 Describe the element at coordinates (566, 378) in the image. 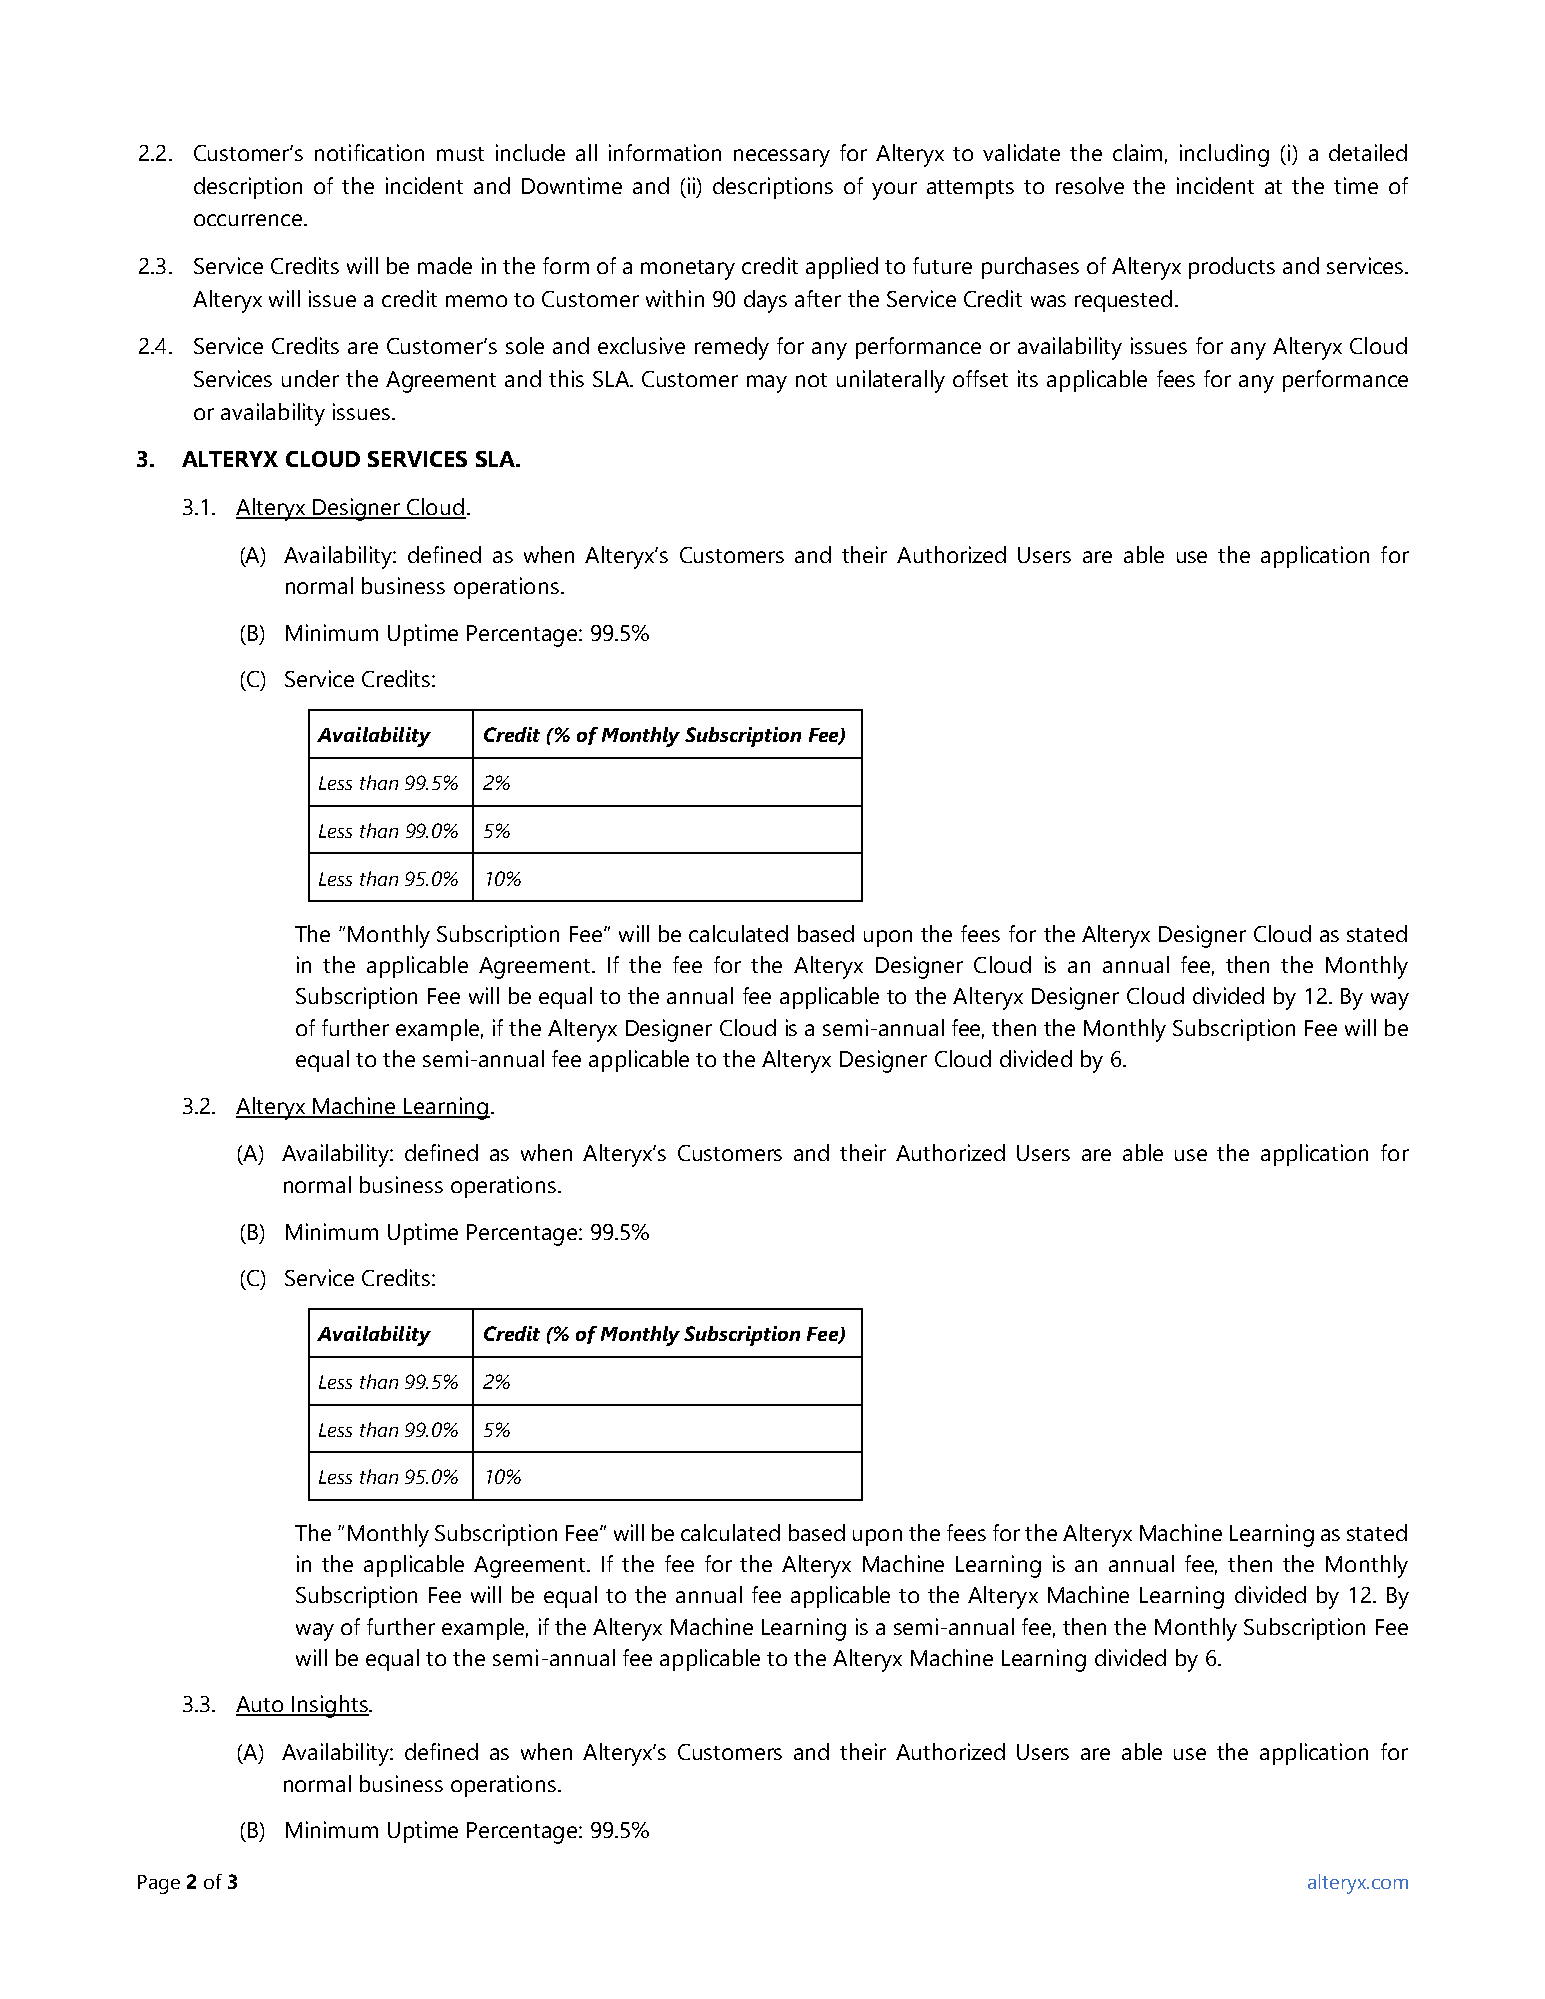

I see `this` at that location.
